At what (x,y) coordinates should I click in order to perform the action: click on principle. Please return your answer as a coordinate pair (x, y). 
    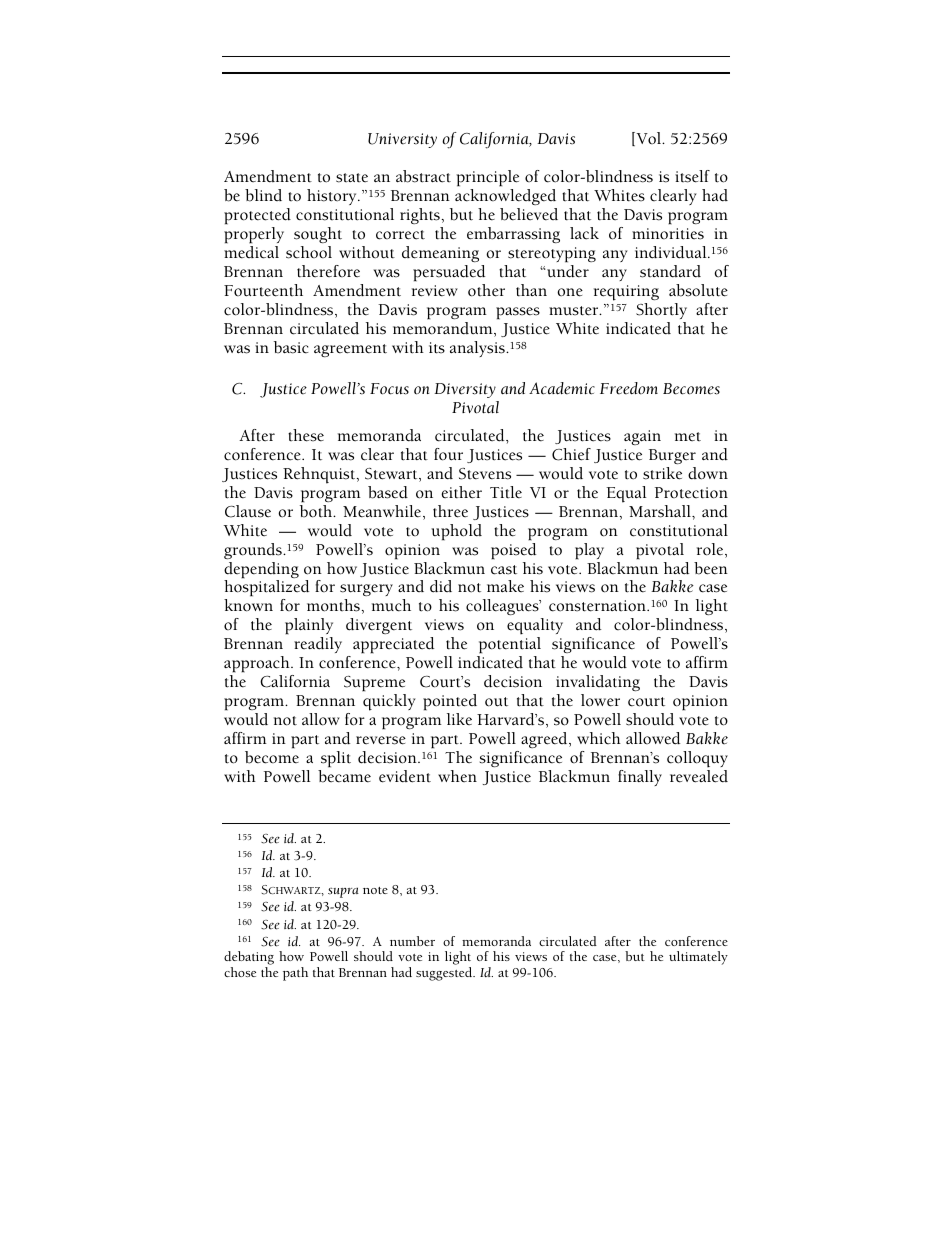
    Looking at the image, I should click on (487, 180).
